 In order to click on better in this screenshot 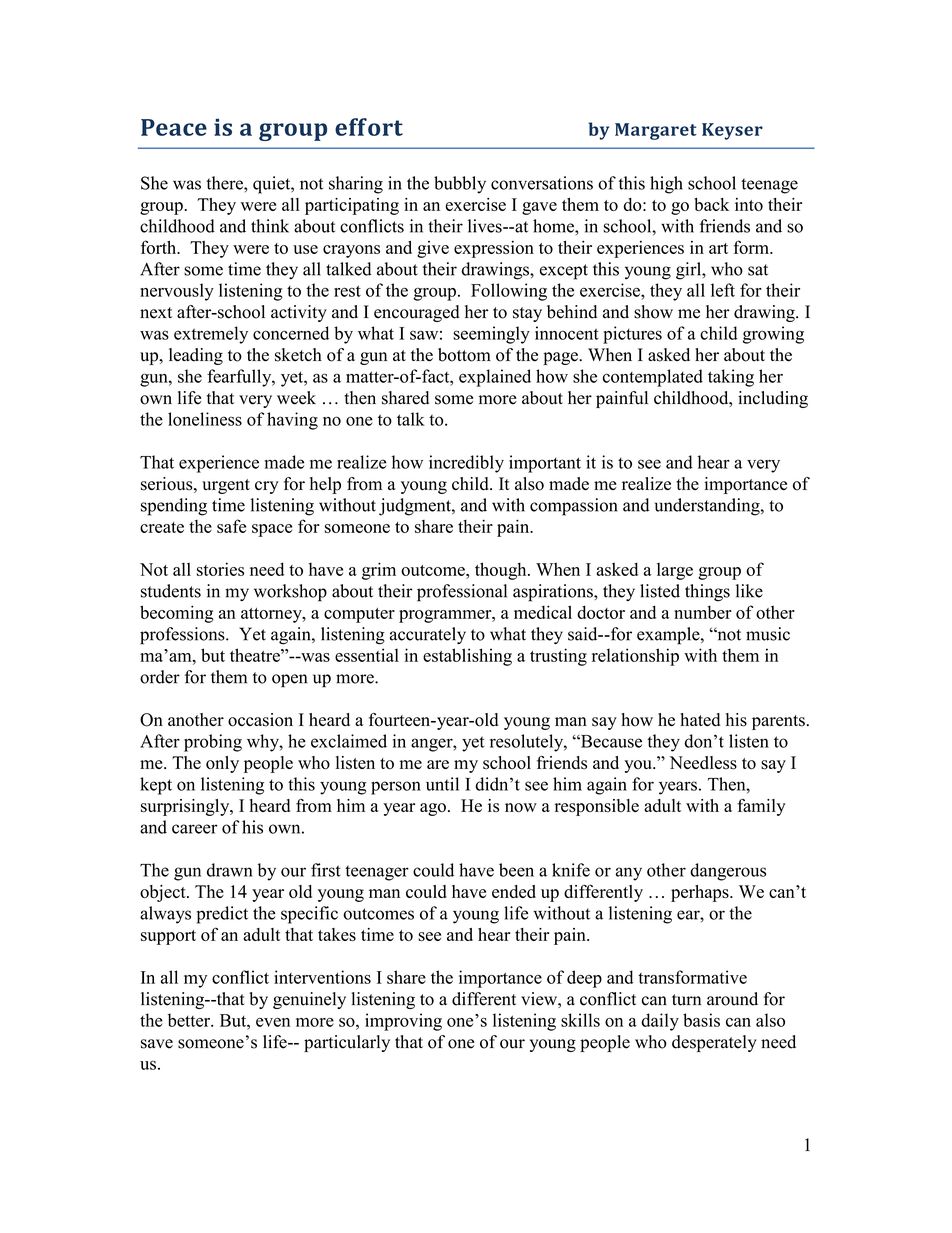, I will do `click(190, 1020)`.
